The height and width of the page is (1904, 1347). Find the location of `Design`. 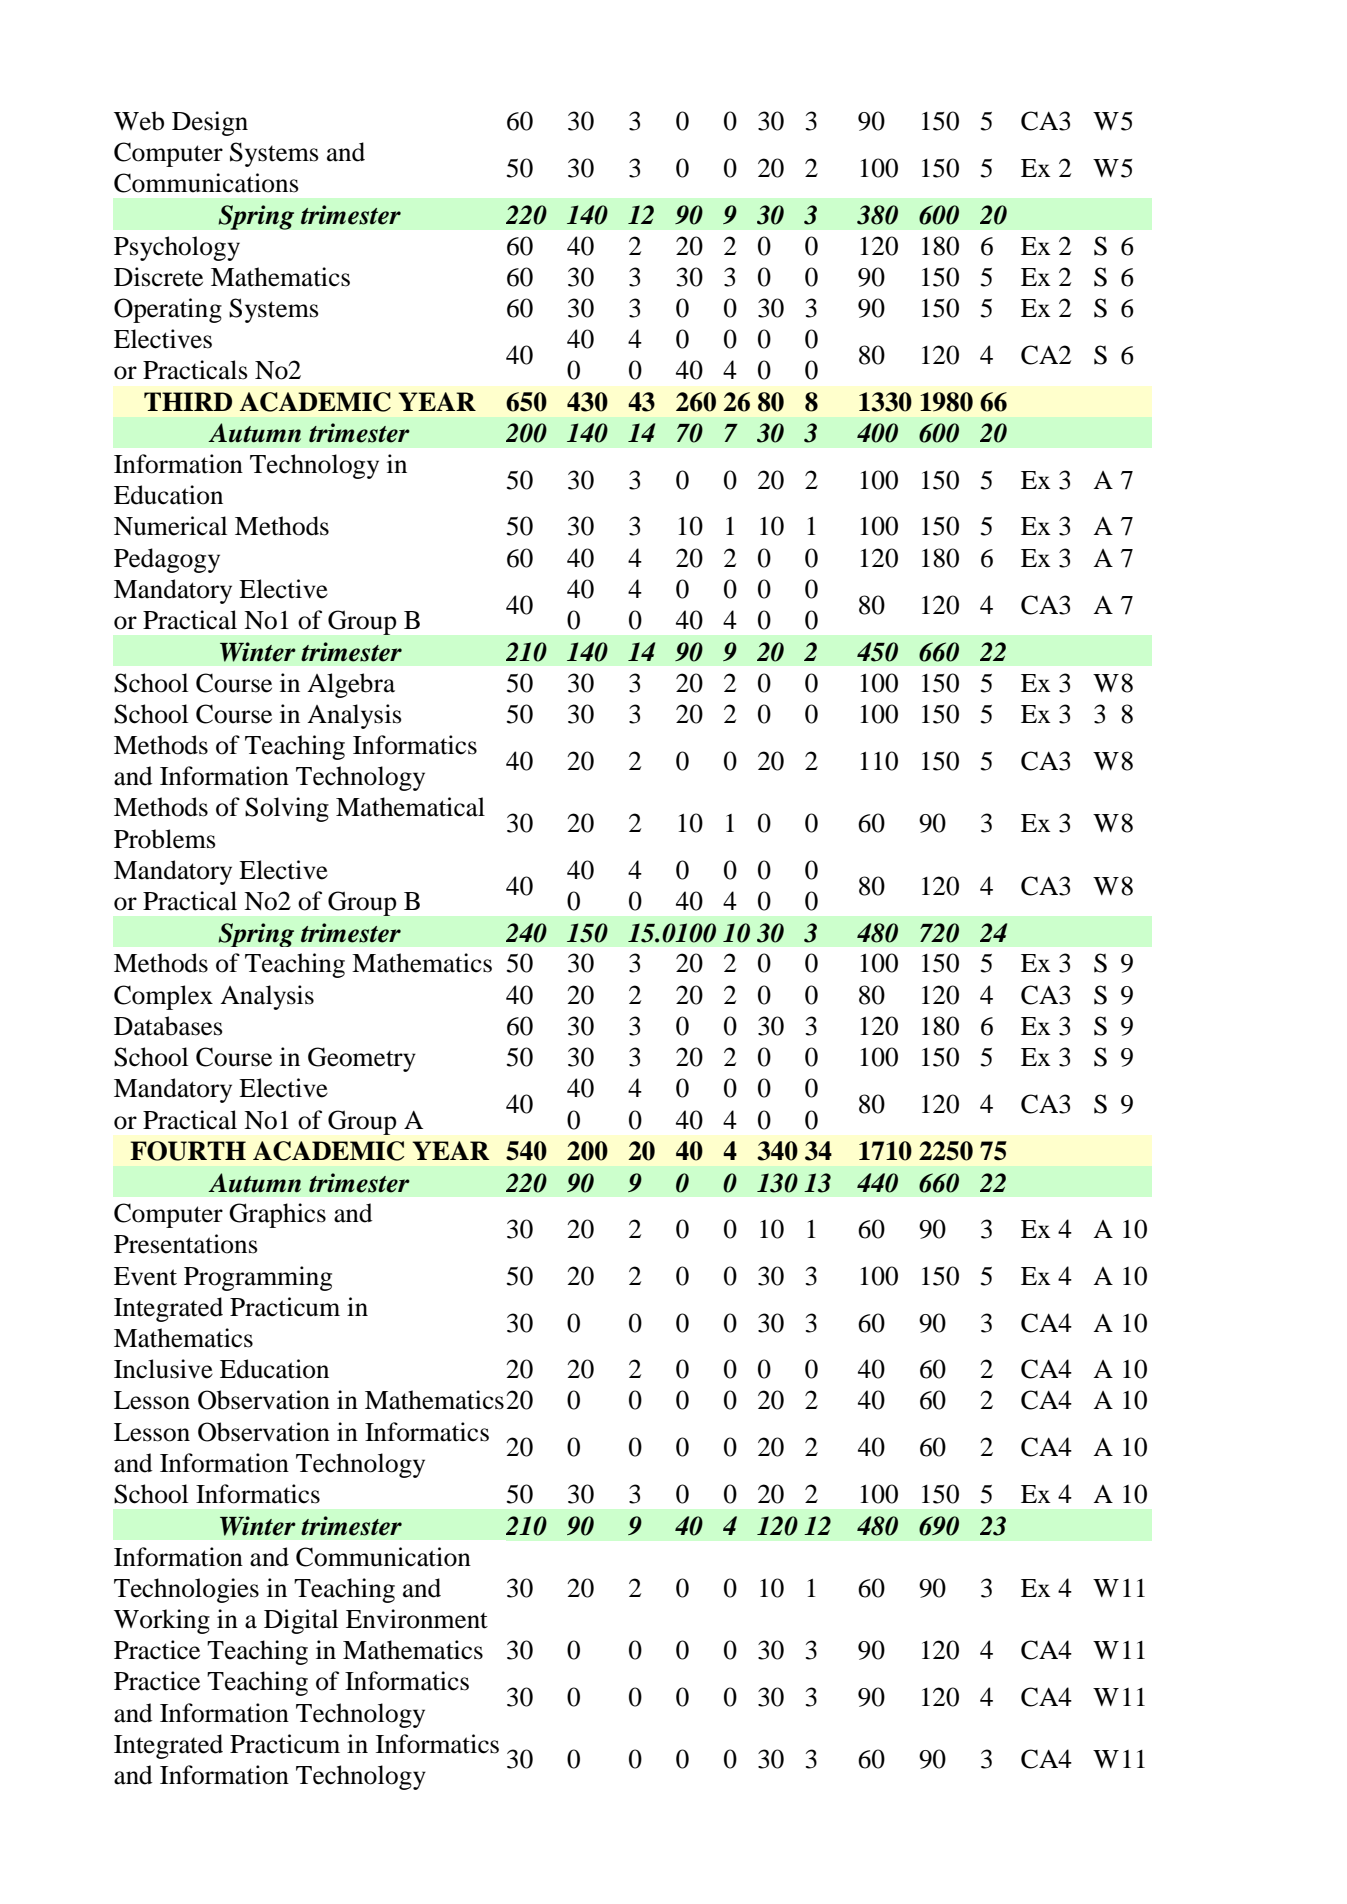

Design is located at coordinates (210, 123).
